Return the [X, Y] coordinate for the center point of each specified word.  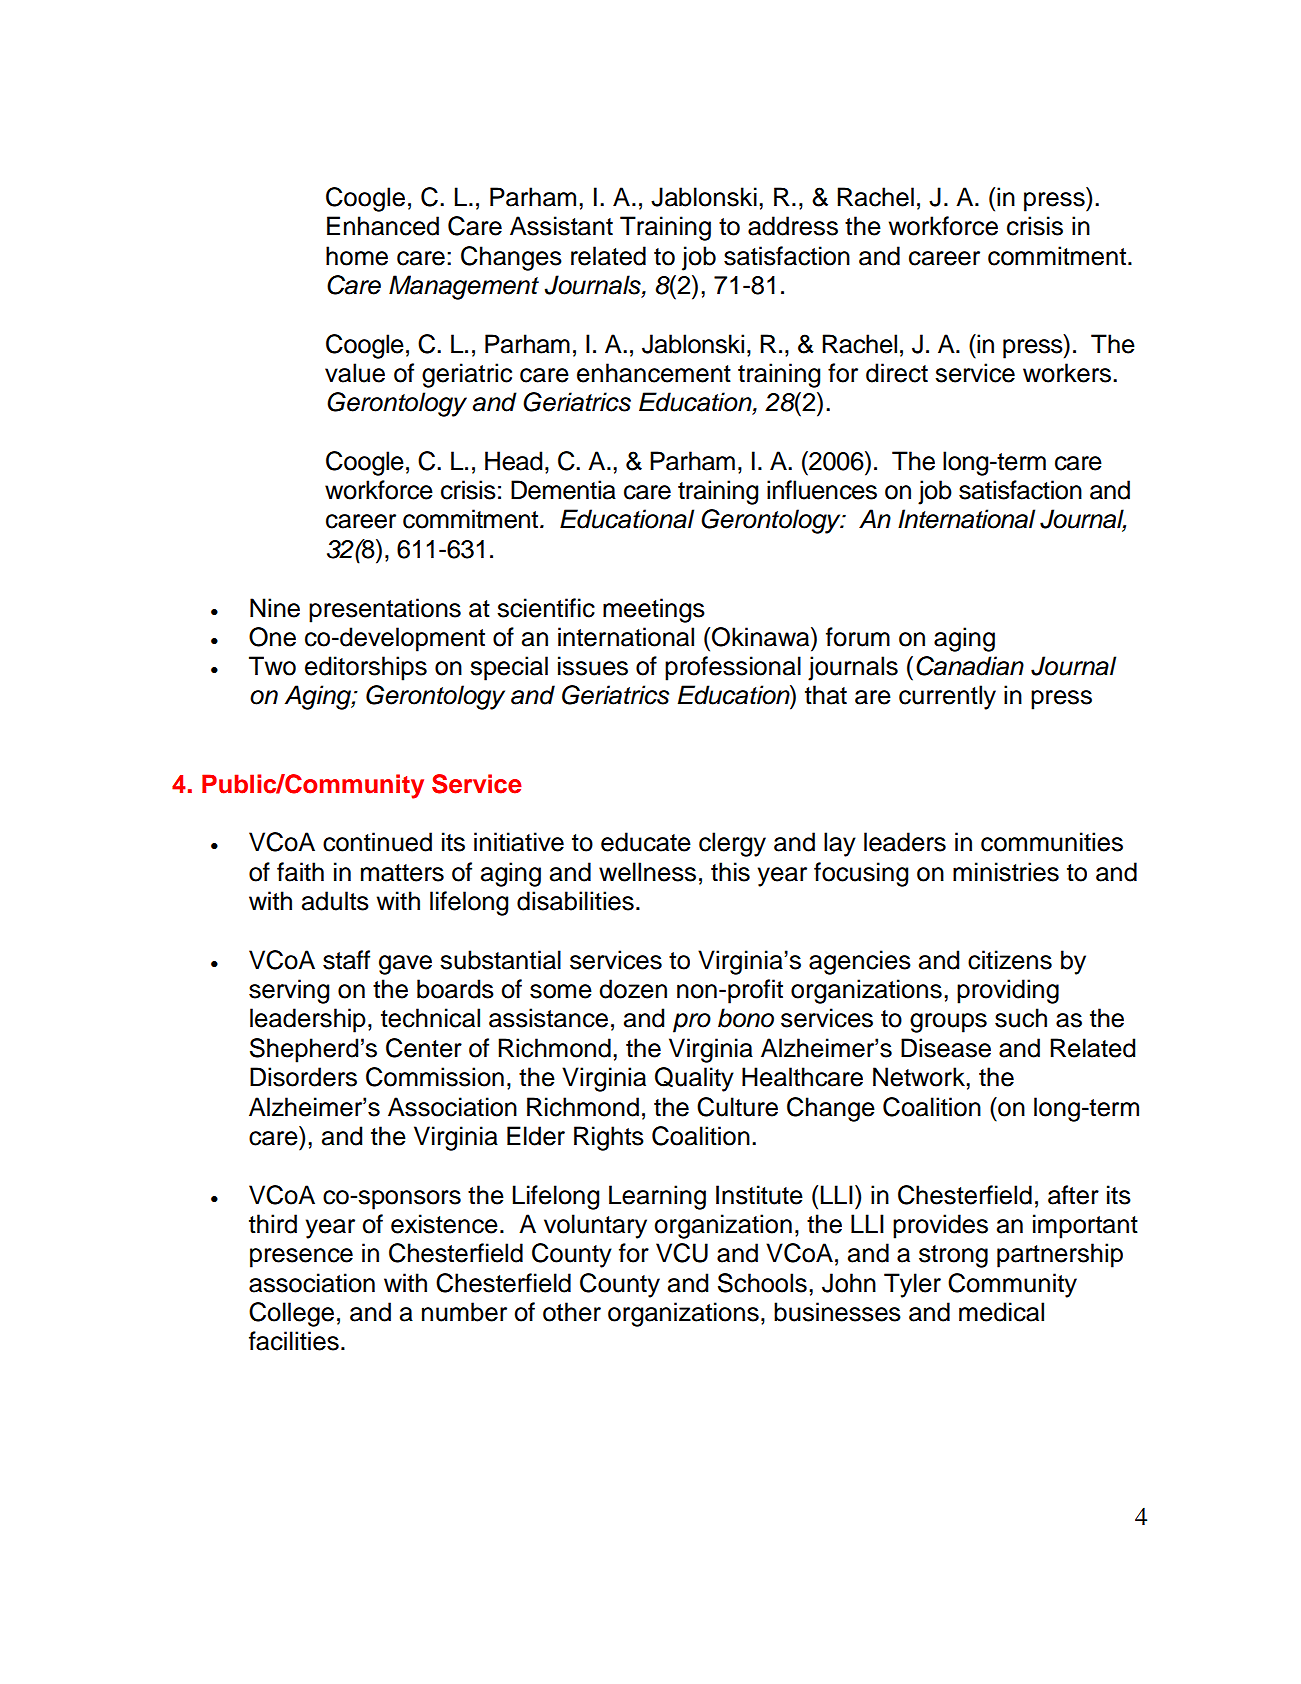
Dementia [563, 490]
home [357, 256]
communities [1052, 842]
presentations [385, 610]
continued [377, 842]
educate [646, 842]
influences [822, 490]
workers [1068, 373]
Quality [694, 1079]
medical [1001, 1312]
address [793, 226]
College [291, 1314]
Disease [946, 1048]
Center [424, 1048]
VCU [682, 1253]
